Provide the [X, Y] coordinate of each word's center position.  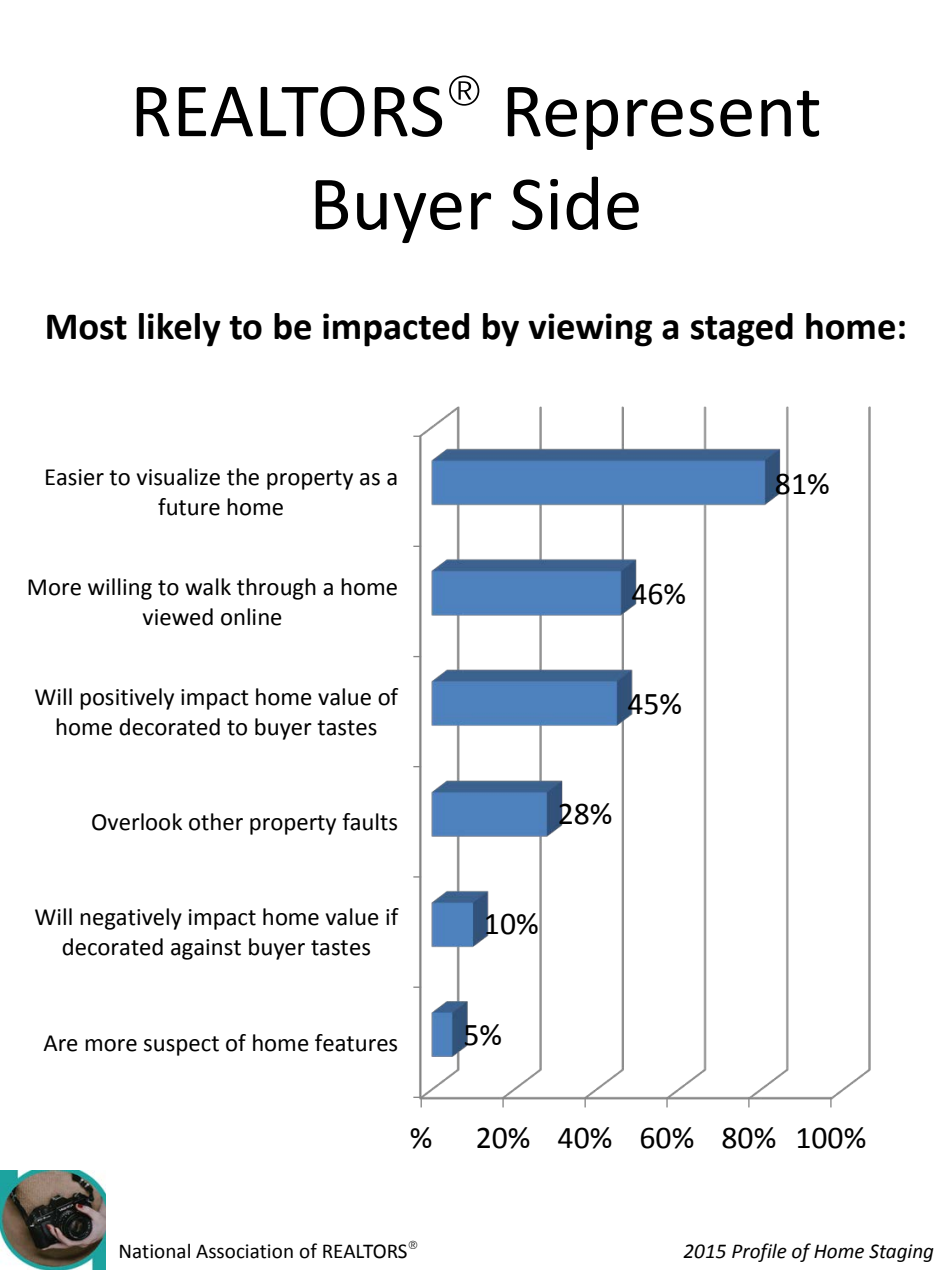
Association [244, 1251]
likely [180, 330]
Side [575, 203]
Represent [663, 118]
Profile [759, 1252]
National [155, 1251]
